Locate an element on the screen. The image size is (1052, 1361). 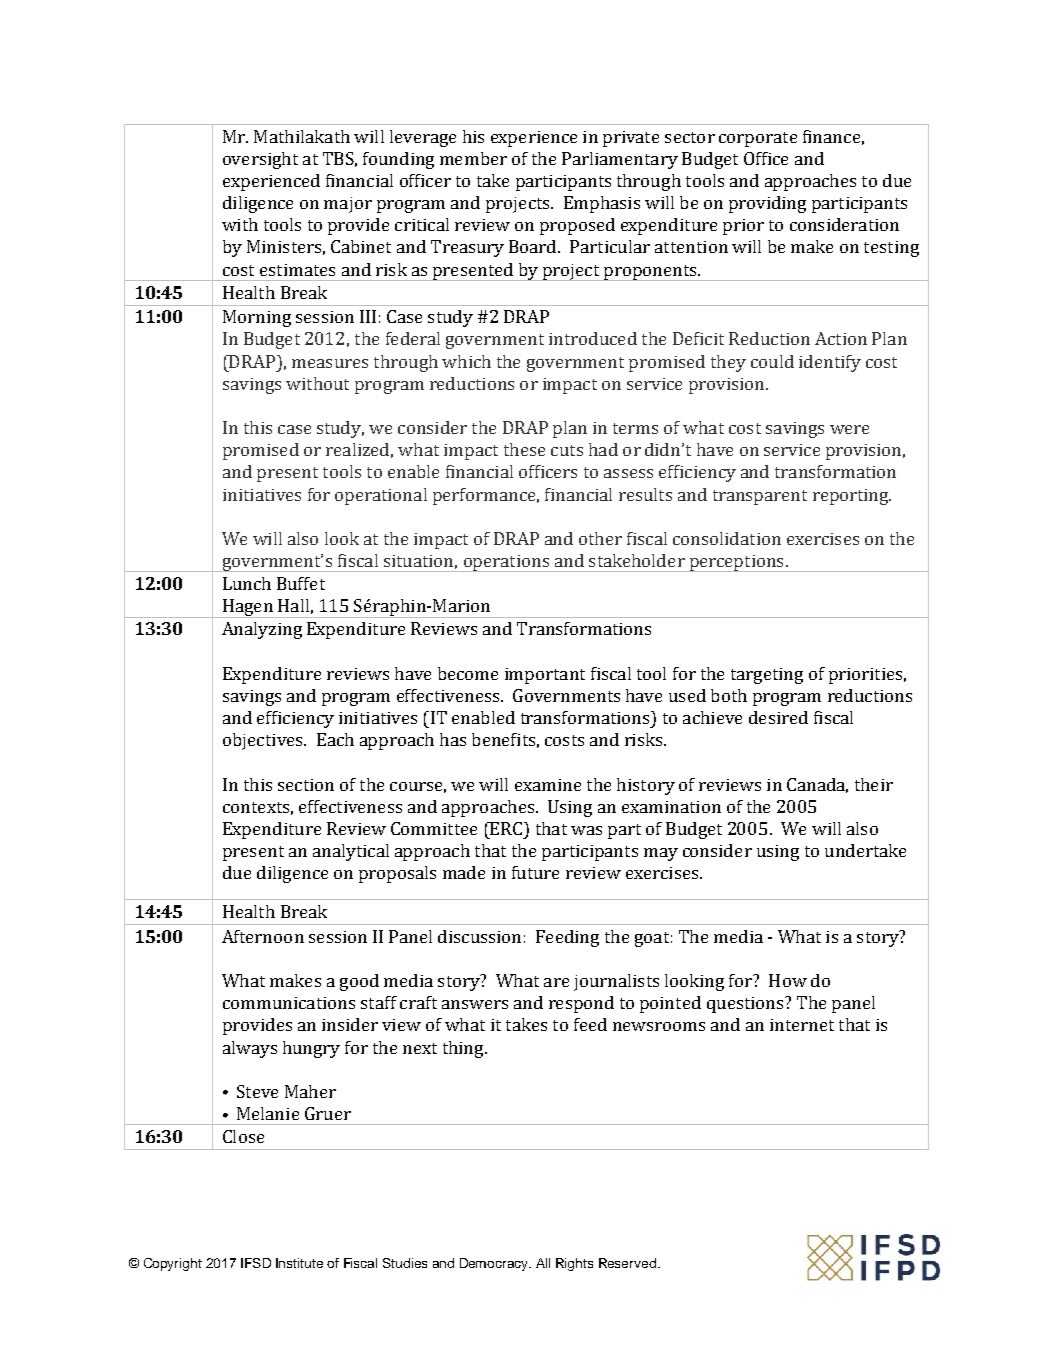
Afternoon is located at coordinates (263, 936).
